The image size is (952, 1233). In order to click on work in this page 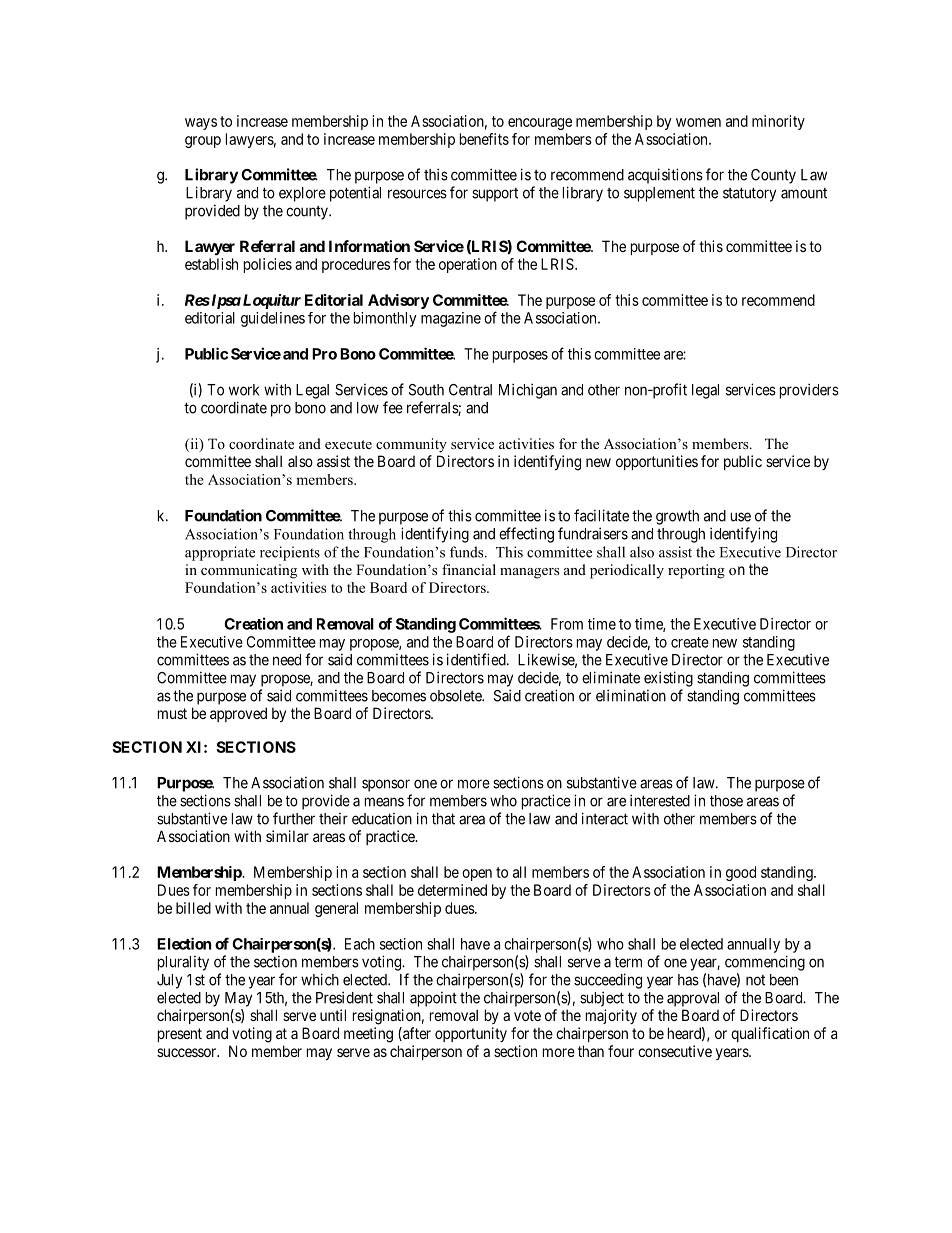, I will do `click(244, 390)`.
